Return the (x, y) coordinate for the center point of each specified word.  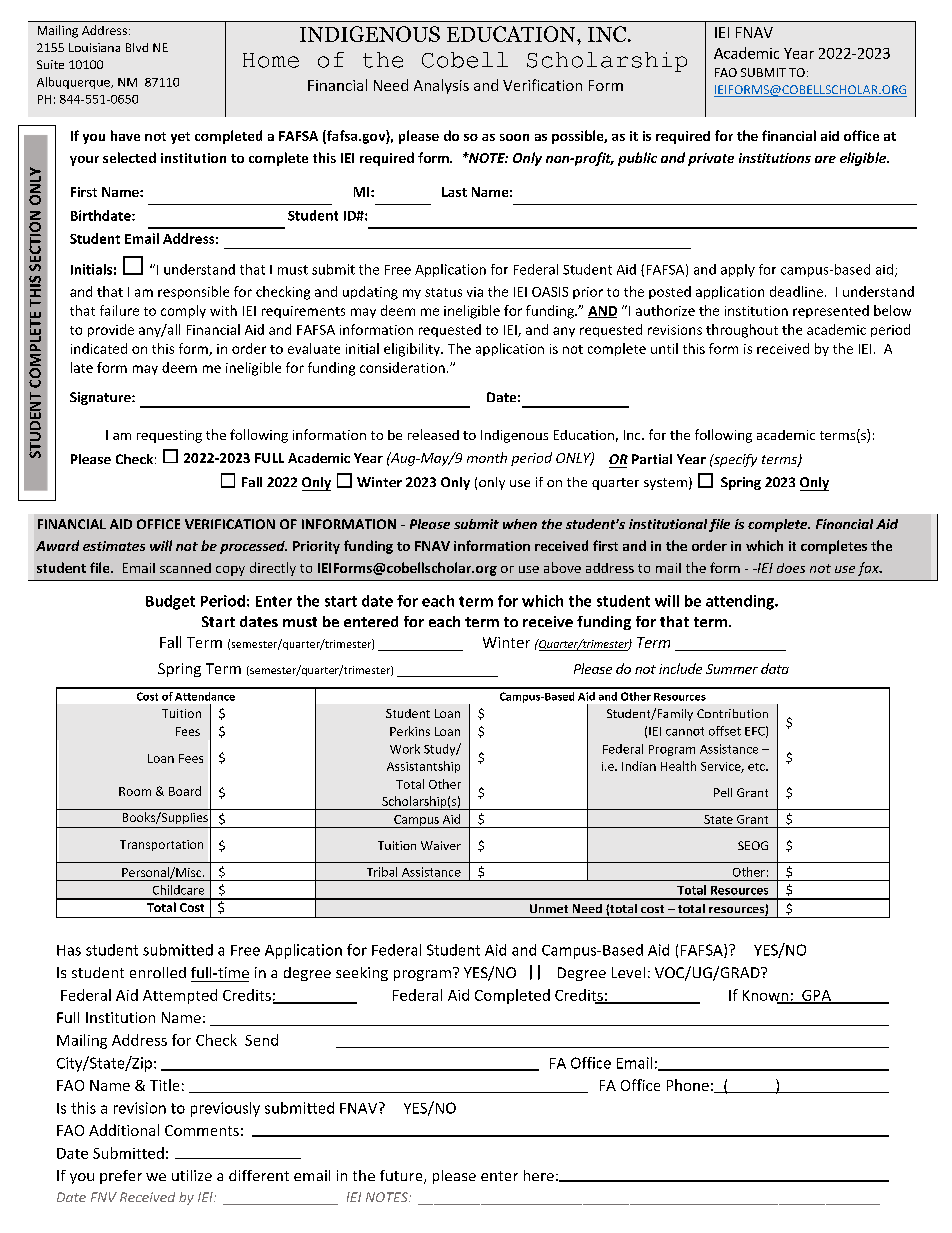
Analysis (441, 86)
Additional (124, 1130)
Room (135, 791)
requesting (169, 436)
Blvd (137, 47)
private (711, 159)
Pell (723, 792)
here (539, 1175)
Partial (652, 459)
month (487, 457)
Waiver (441, 845)
